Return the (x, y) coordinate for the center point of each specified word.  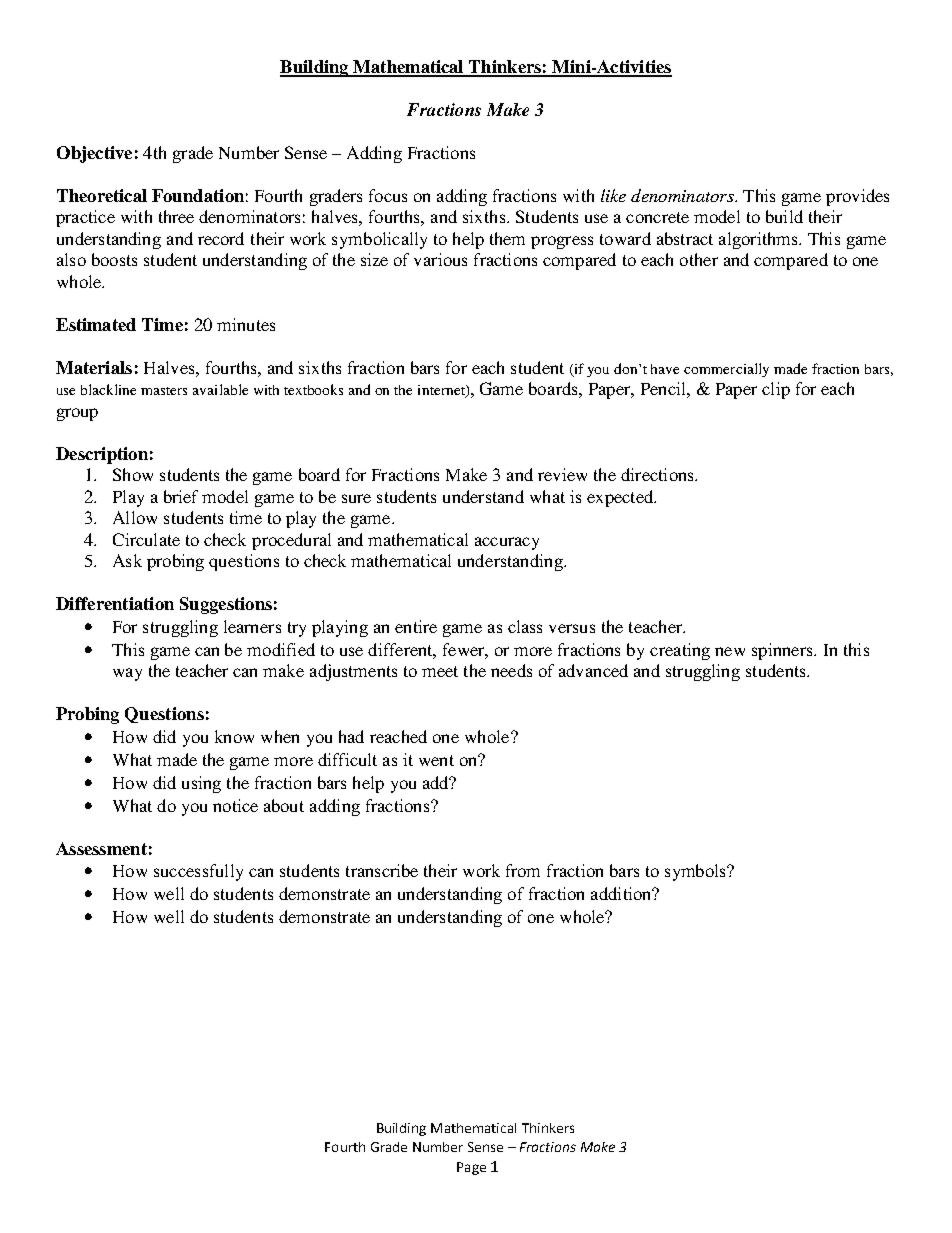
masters (164, 391)
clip (776, 390)
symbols (696, 872)
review (562, 474)
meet (440, 671)
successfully (198, 872)
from (523, 870)
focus (388, 195)
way (127, 674)
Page (471, 1168)
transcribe (382, 870)
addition (622, 893)
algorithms (759, 240)
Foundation (198, 195)
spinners (783, 651)
